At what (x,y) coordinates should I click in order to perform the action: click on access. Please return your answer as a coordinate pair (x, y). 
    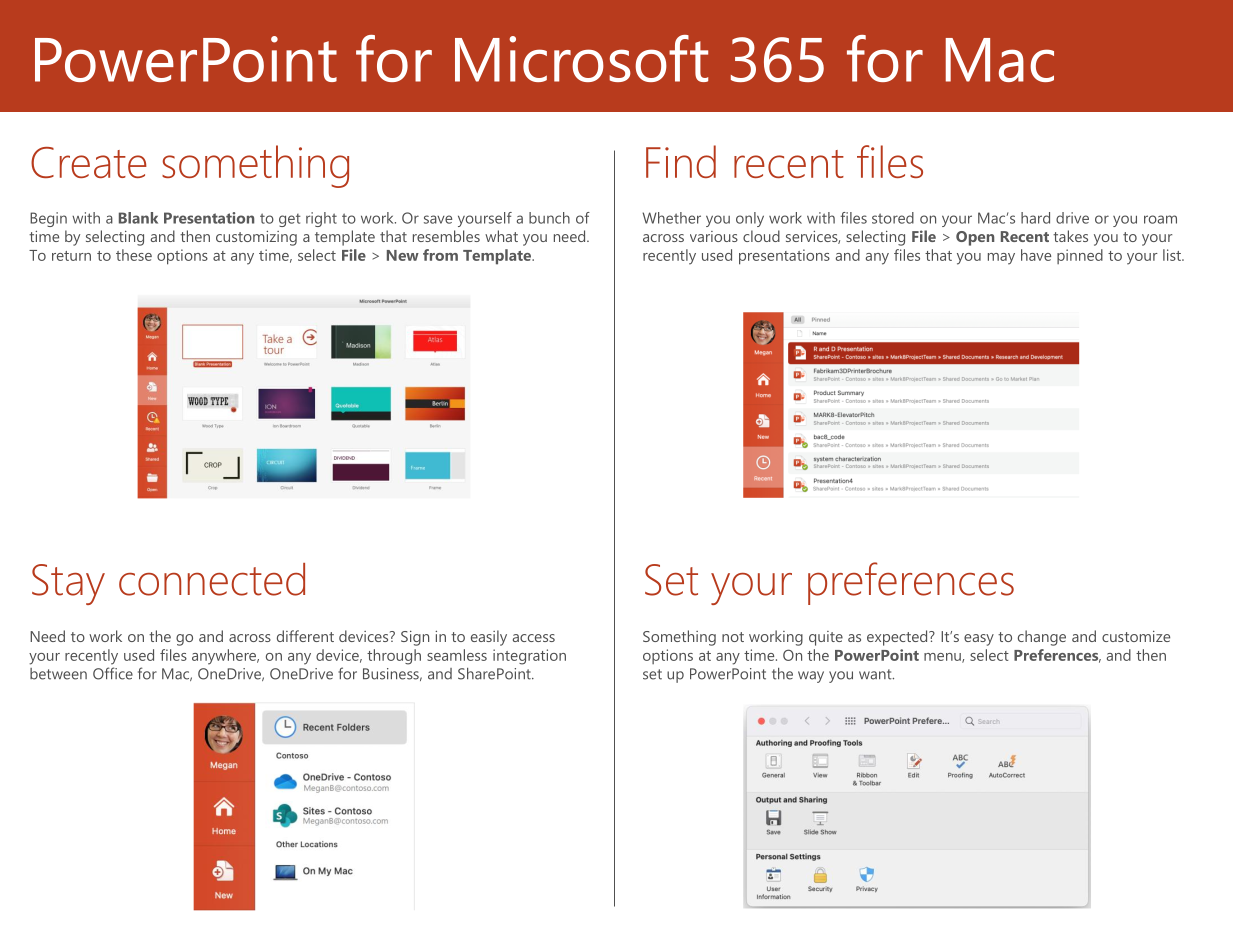
    Looking at the image, I should click on (534, 638).
